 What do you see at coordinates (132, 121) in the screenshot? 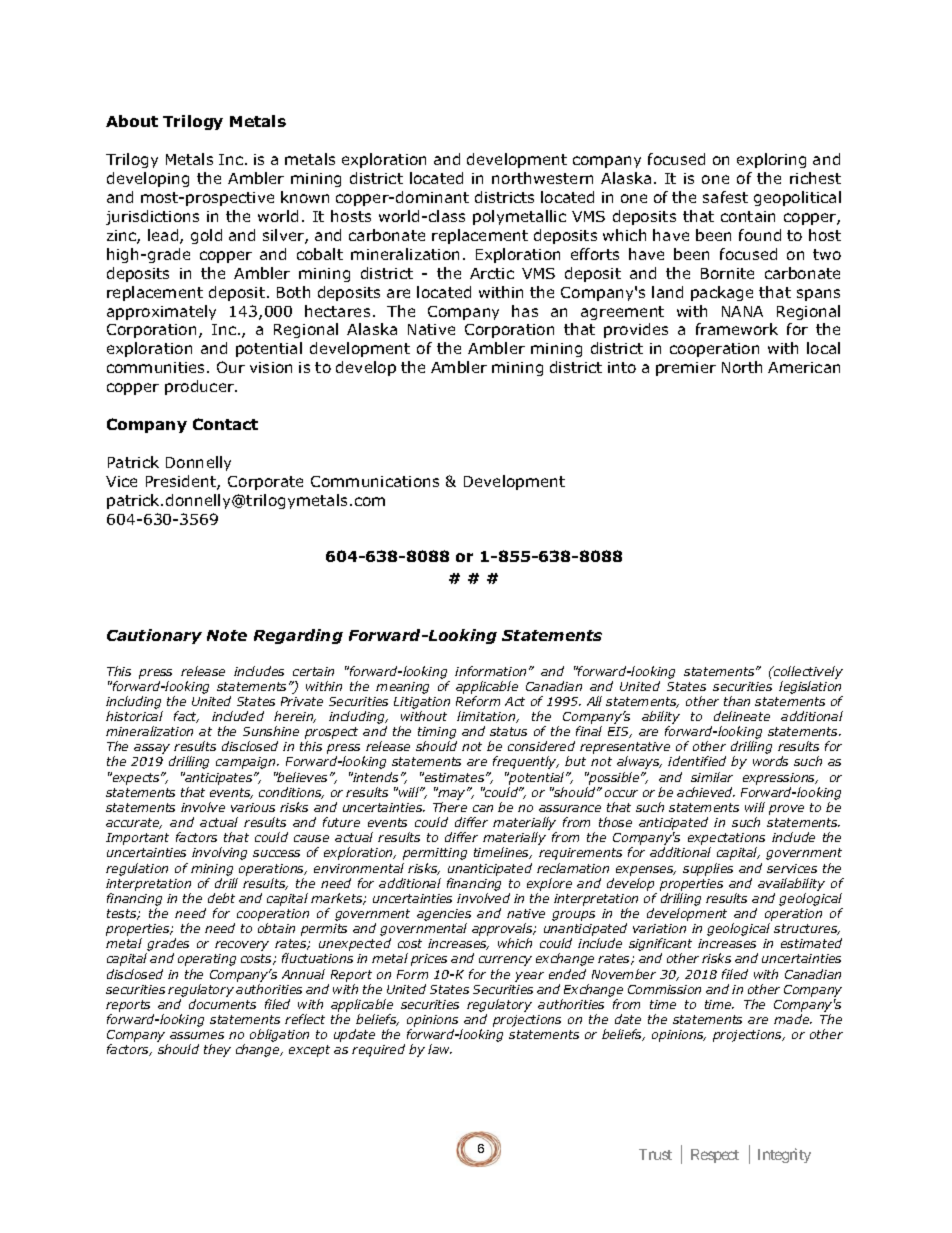
I see `About` at bounding box center [132, 121].
